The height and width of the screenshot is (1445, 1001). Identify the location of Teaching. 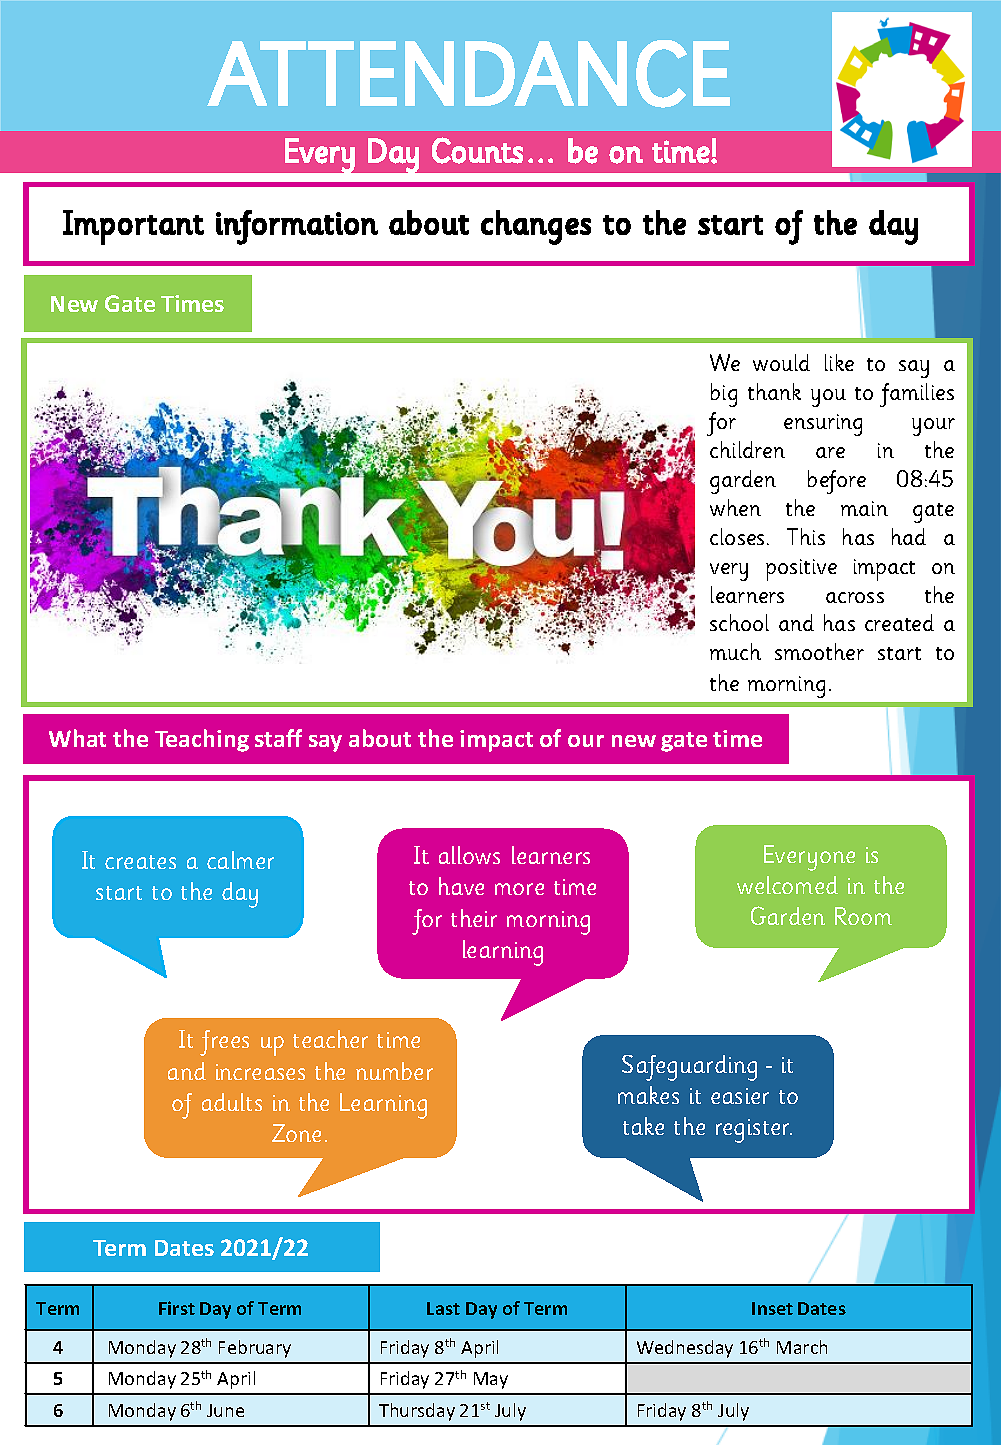
(202, 740).
